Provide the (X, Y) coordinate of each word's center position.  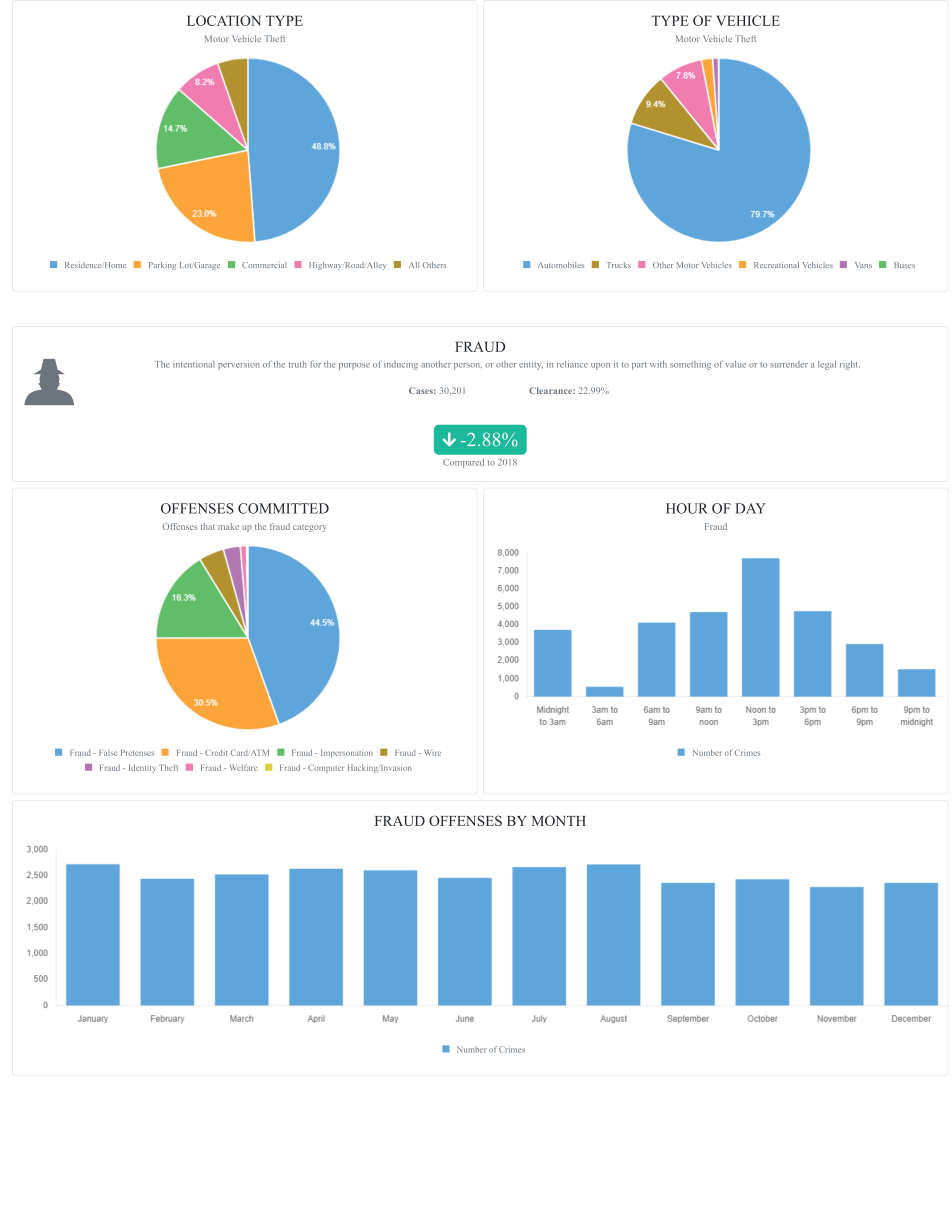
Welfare (243, 767)
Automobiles (561, 265)
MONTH (559, 820)
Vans (863, 265)
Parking (162, 266)
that (208, 526)
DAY (750, 508)
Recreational (776, 265)
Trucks (618, 265)
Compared (463, 463)
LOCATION (224, 20)
